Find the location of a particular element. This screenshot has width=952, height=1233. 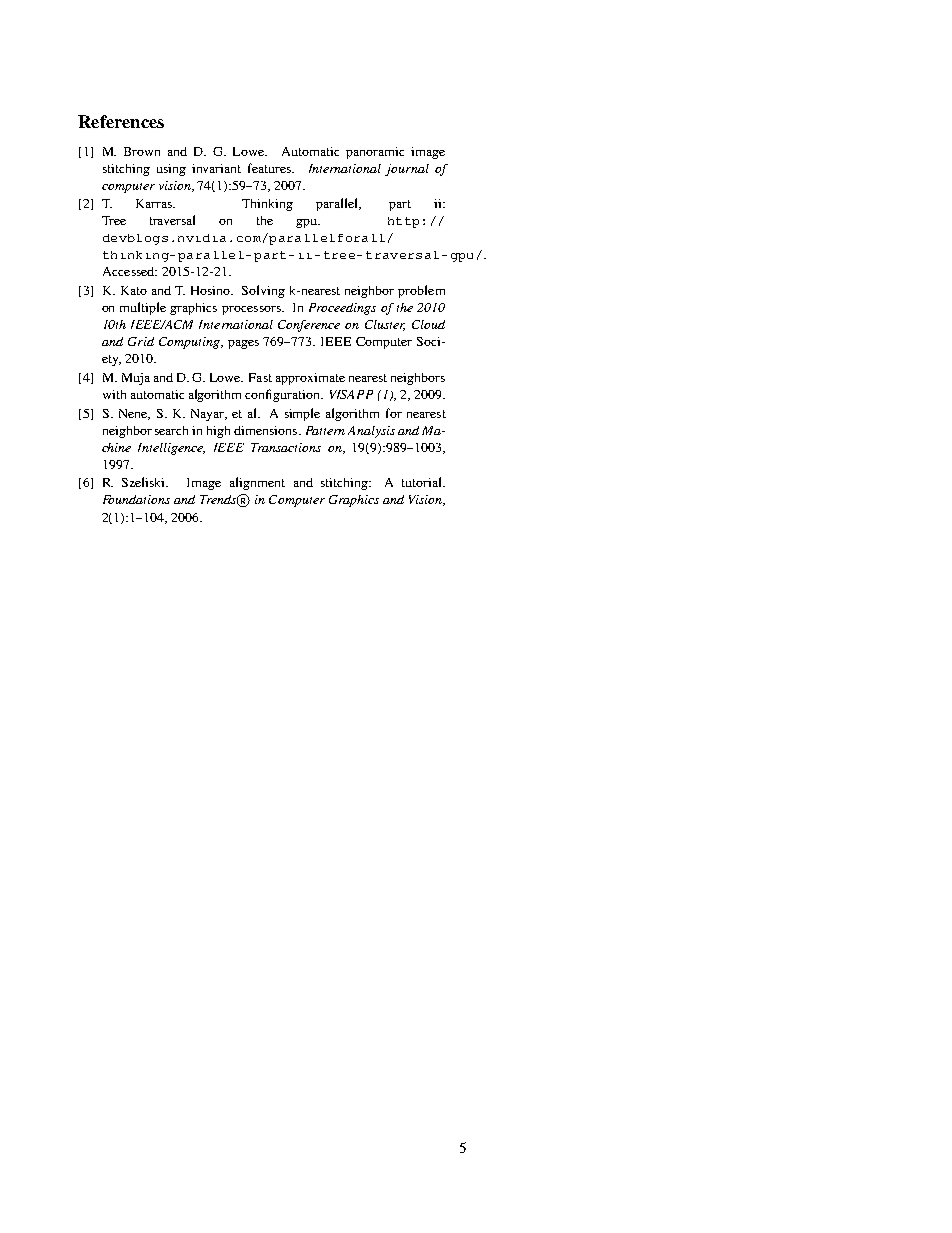

dimensions is located at coordinates (267, 430).
